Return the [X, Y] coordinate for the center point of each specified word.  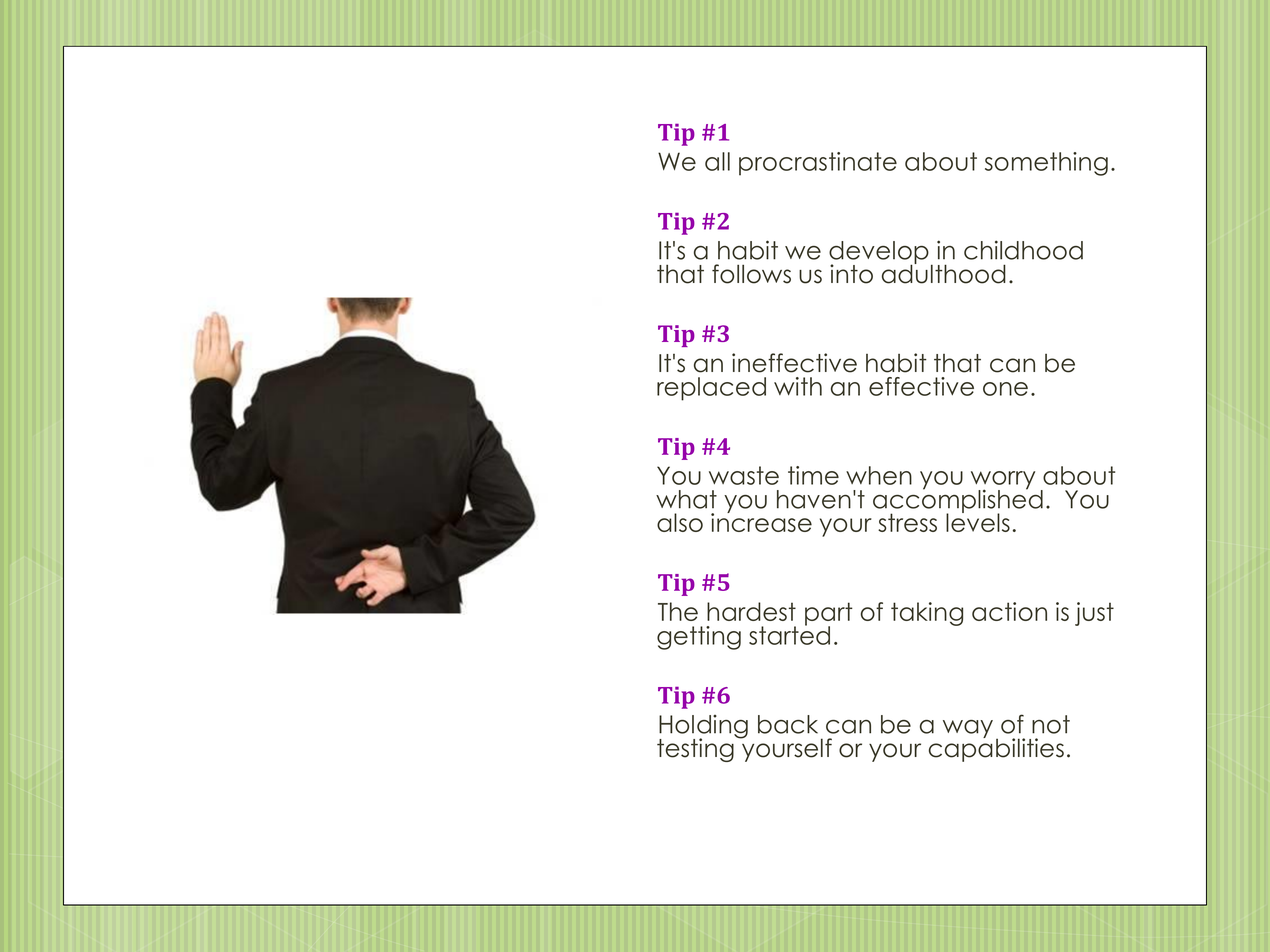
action [1009, 611]
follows [751, 274]
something [1046, 164]
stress [907, 522]
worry [1003, 481]
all [717, 161]
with [798, 386]
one [1005, 389]
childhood [1023, 250]
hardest [751, 611]
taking [927, 614]
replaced [711, 389]
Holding [703, 728]
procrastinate [818, 164]
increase [761, 521]
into [851, 274]
